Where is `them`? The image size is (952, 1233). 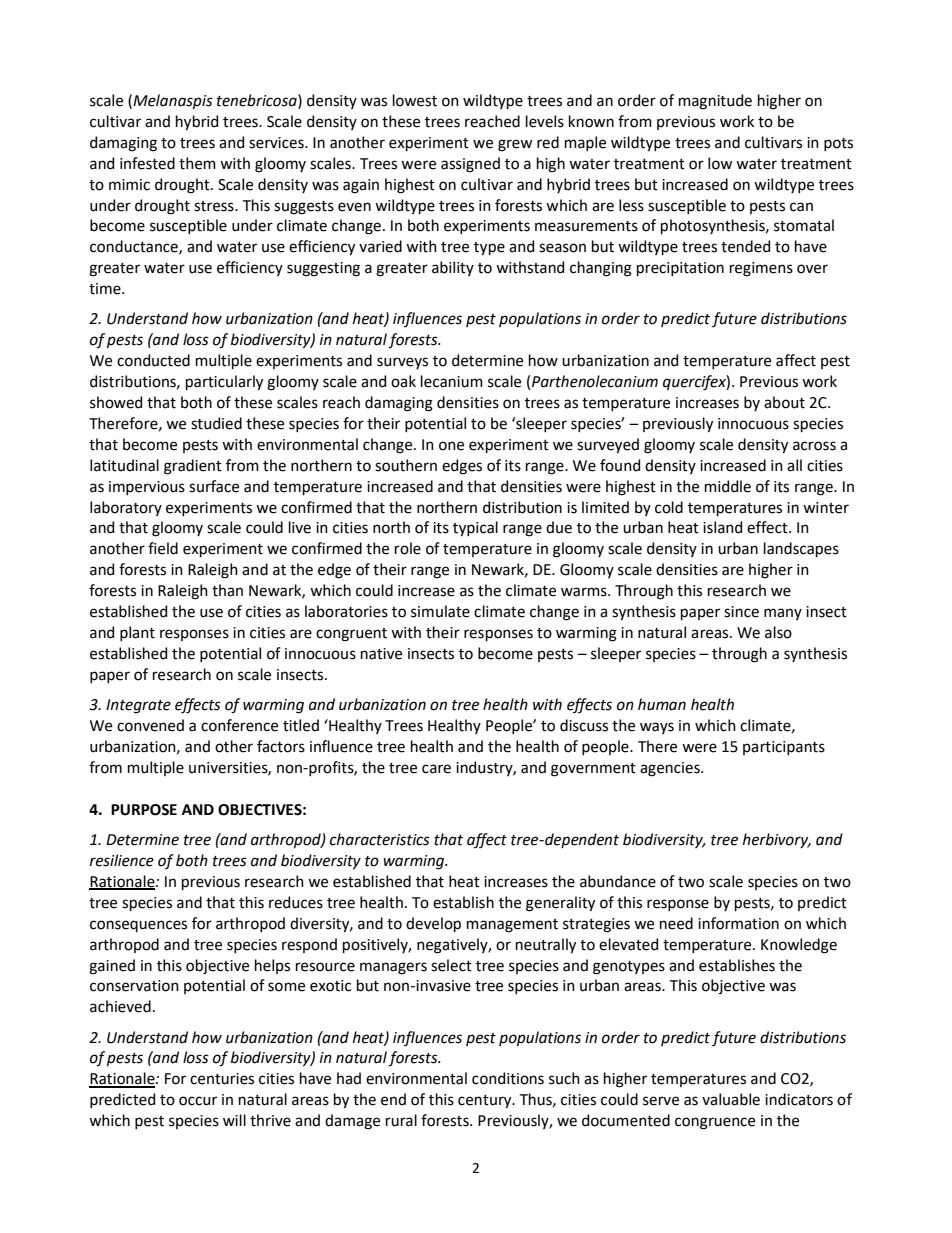
them is located at coordinates (197, 163).
